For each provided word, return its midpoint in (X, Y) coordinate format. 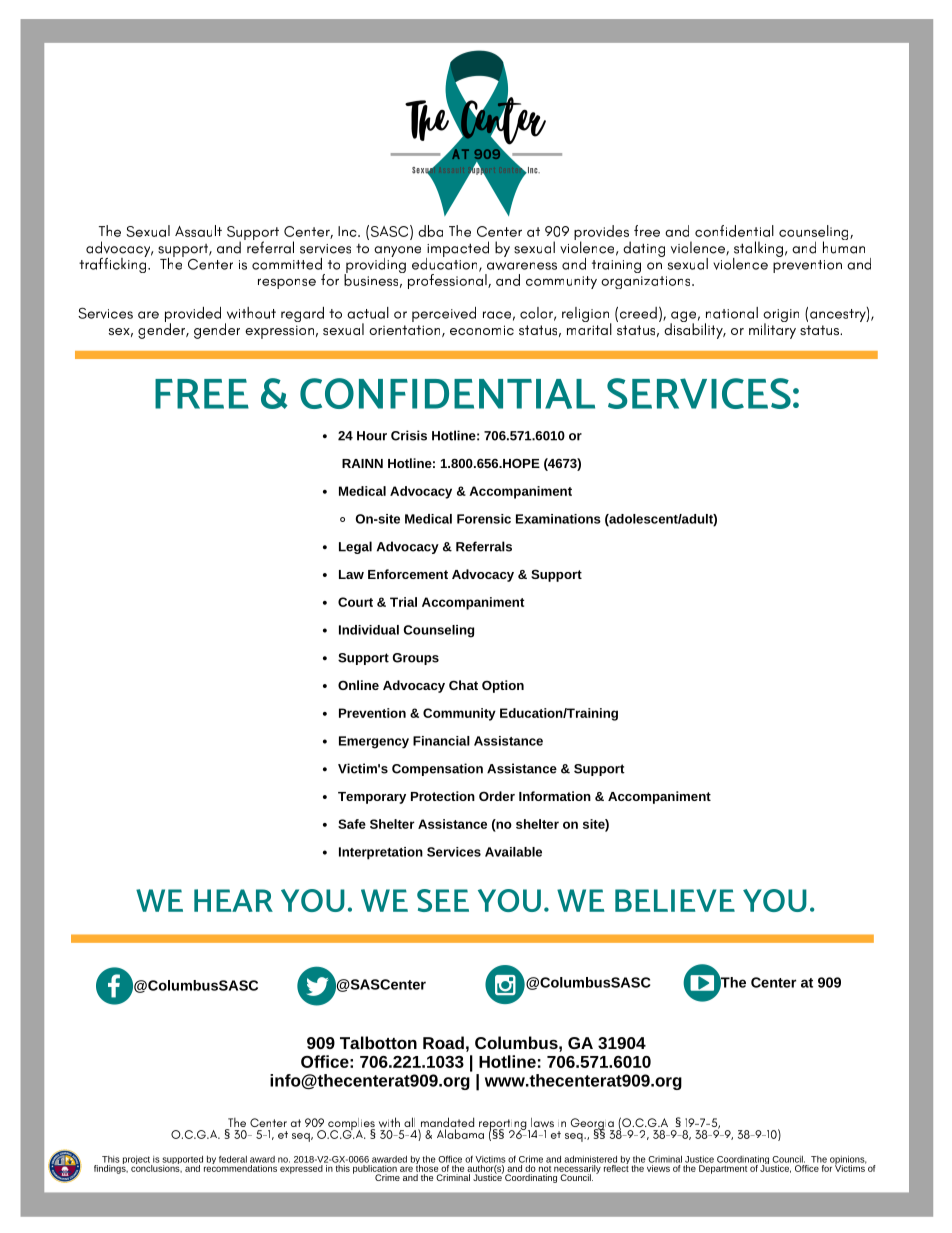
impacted (457, 250)
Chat (463, 685)
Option (503, 686)
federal (233, 1159)
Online (358, 685)
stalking (758, 250)
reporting (504, 1126)
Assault (198, 231)
